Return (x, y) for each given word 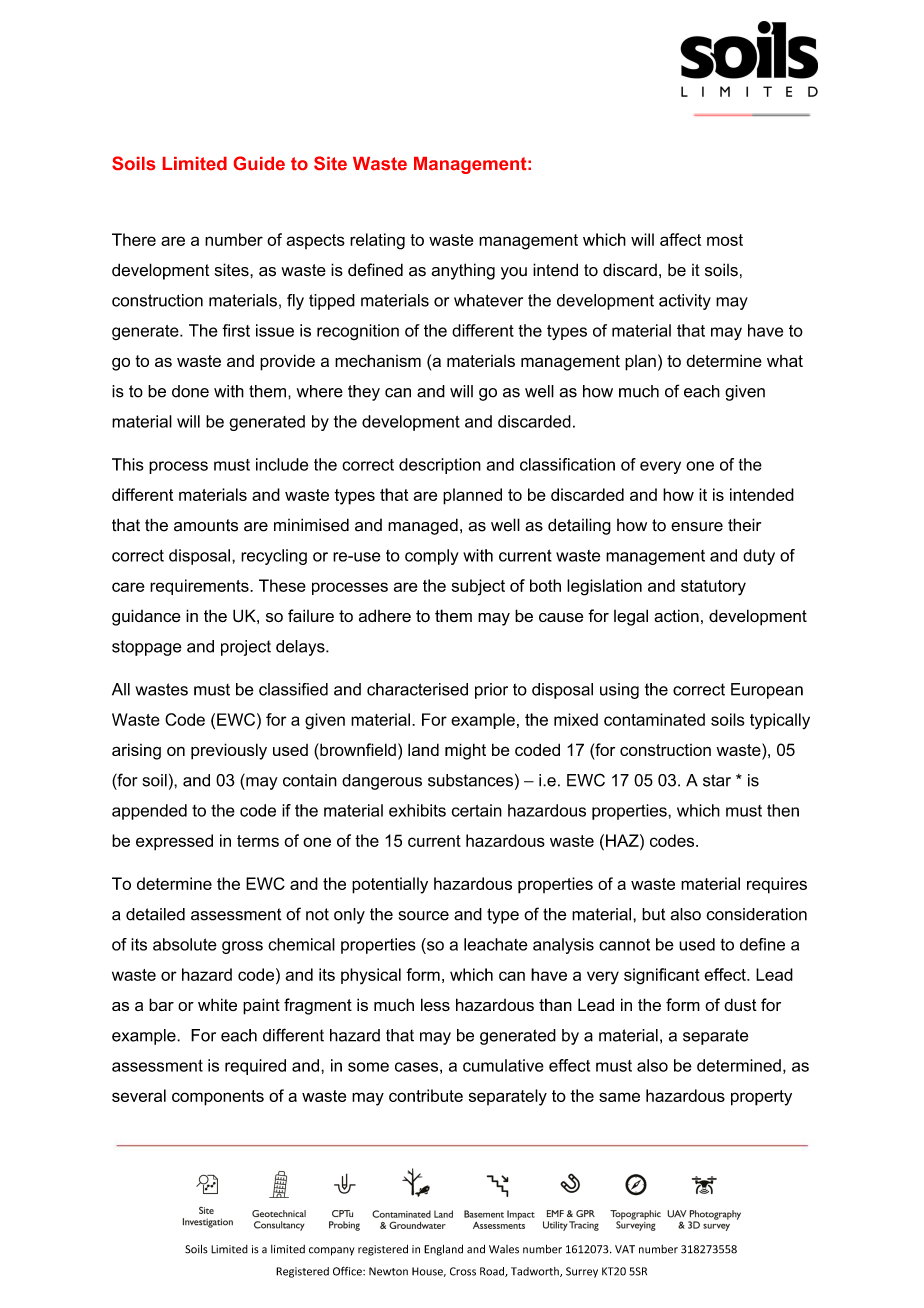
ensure (697, 527)
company (332, 1251)
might (465, 751)
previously (229, 751)
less (435, 1005)
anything (463, 271)
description (440, 466)
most (725, 240)
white (217, 1004)
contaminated (654, 719)
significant (662, 976)
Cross (463, 1271)
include (282, 464)
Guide (259, 163)
